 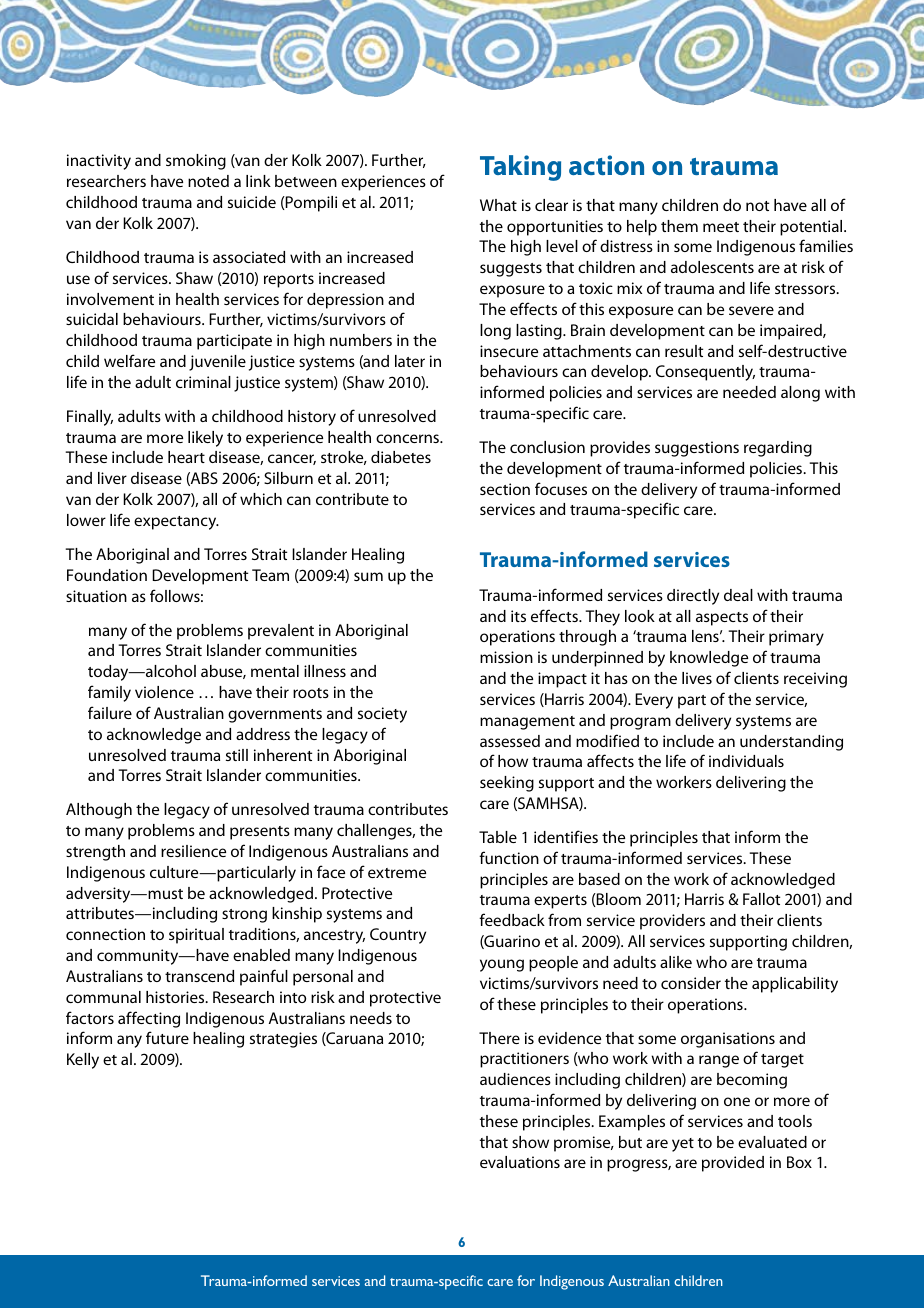 What do you see at coordinates (193, 851) in the document?
I see `resilience` at bounding box center [193, 851].
